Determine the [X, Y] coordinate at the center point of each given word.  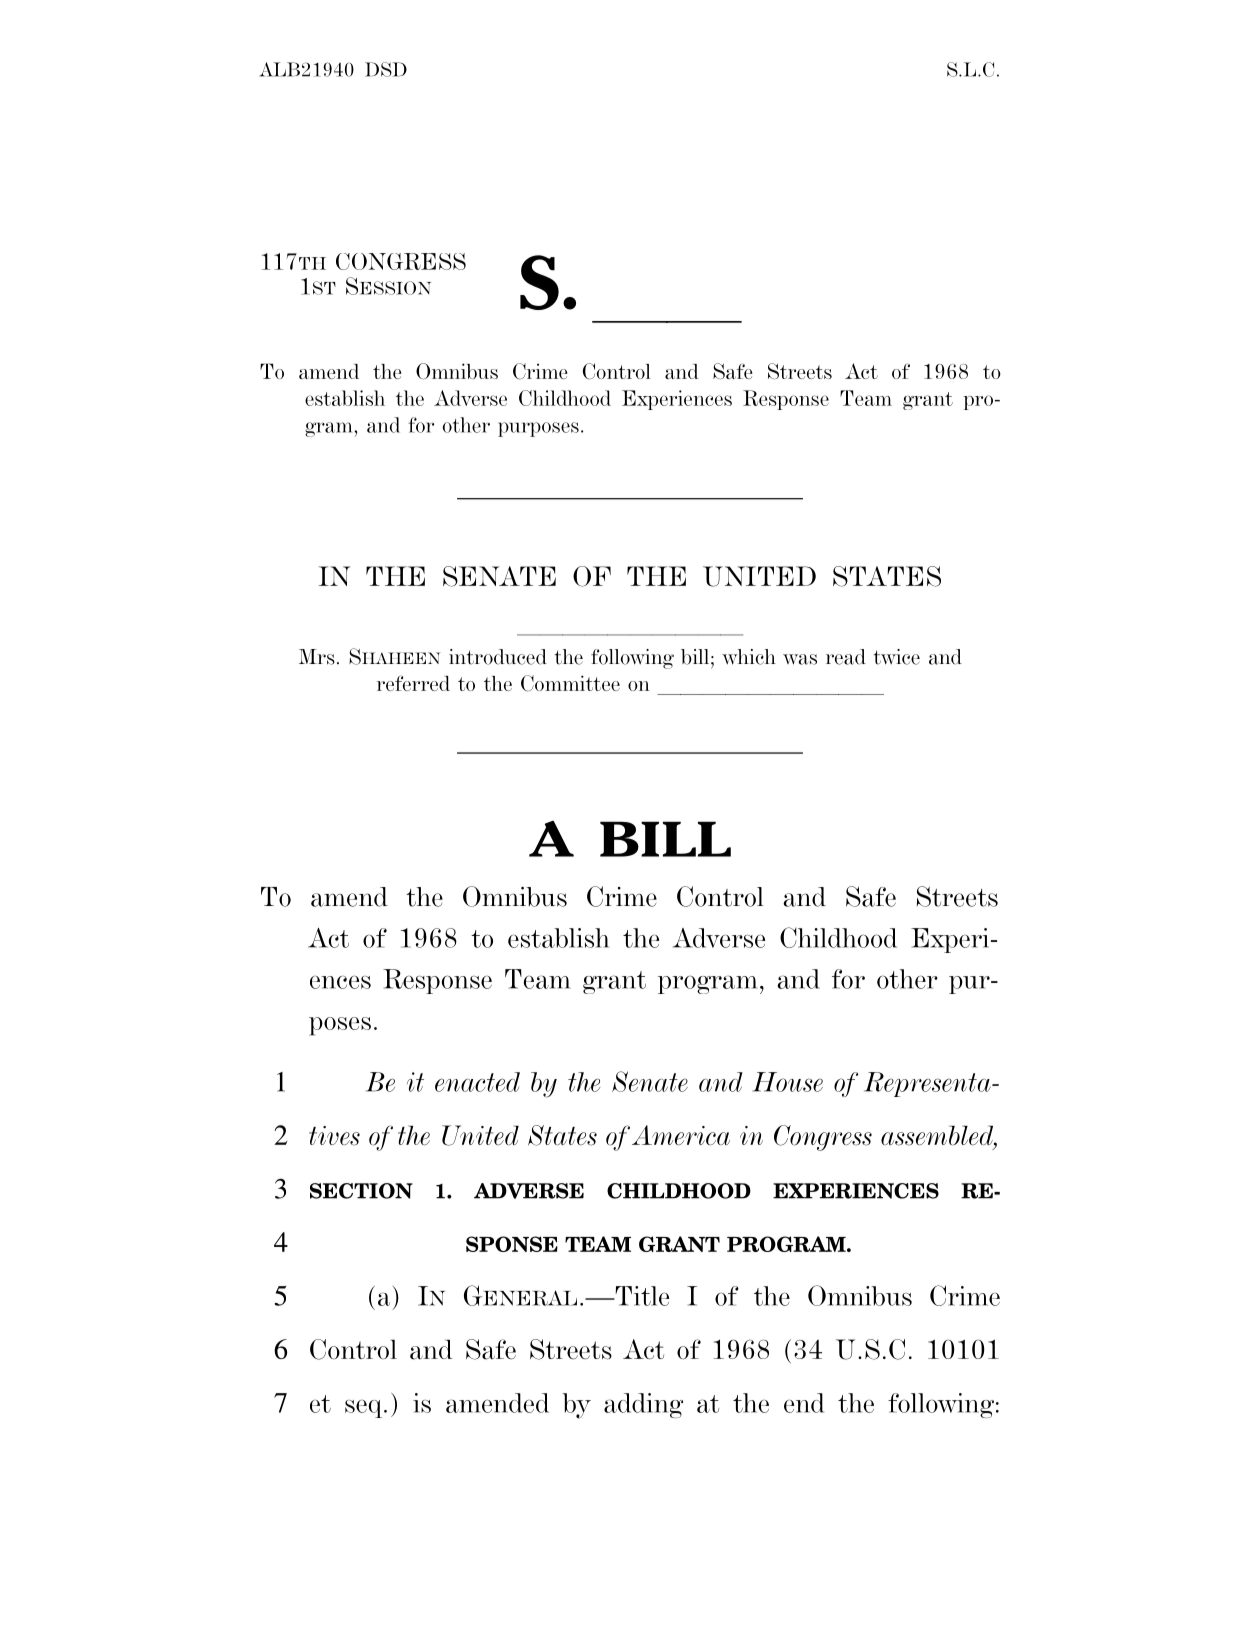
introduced [498, 657]
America [681, 1135]
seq [365, 1408]
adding [643, 1405]
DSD [386, 69]
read [846, 657]
